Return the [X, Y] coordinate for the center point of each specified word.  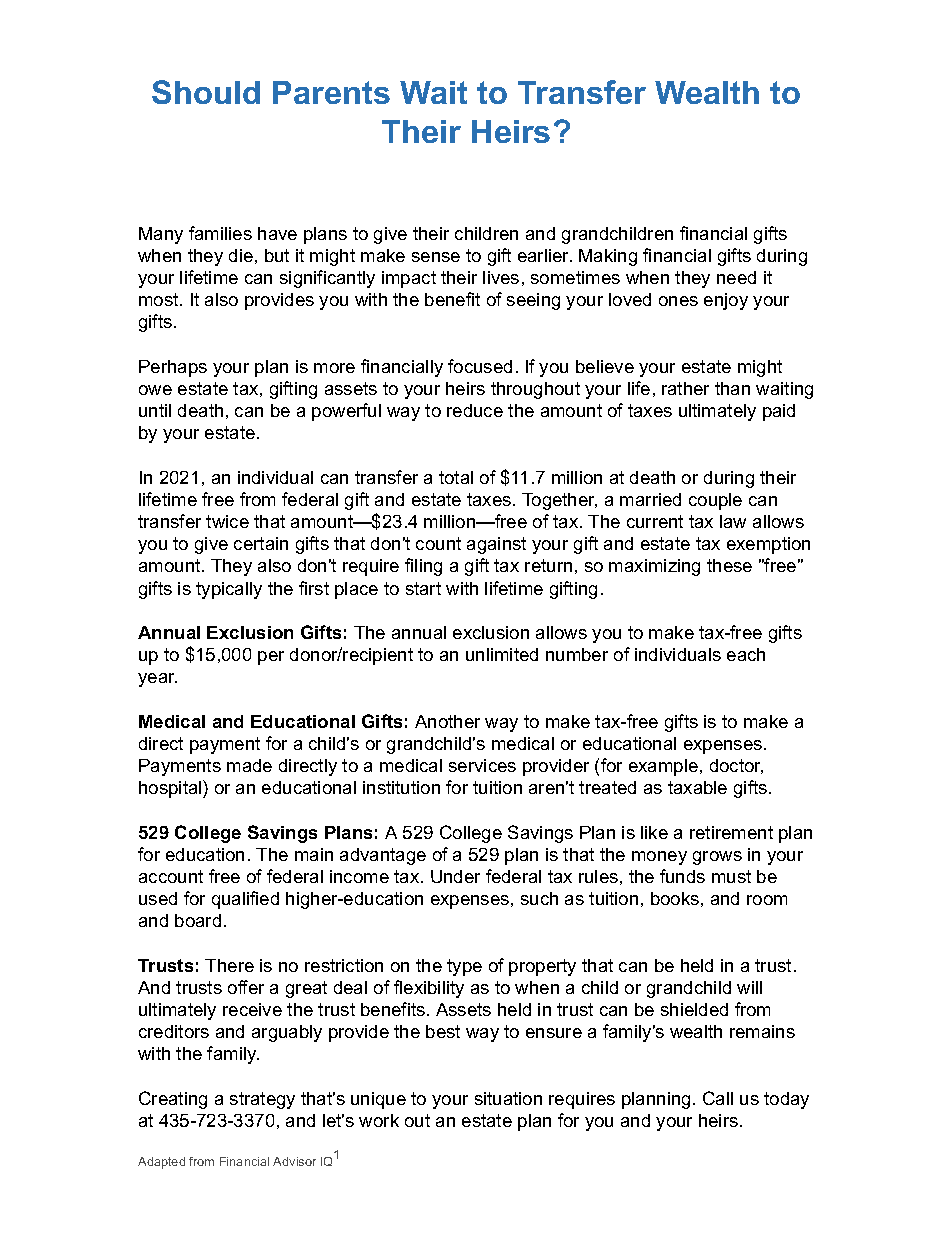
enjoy [726, 301]
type [464, 967]
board [198, 920]
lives [501, 277]
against [496, 545]
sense [436, 257]
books [675, 898]
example [663, 767]
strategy [262, 1100]
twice [227, 521]
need [736, 277]
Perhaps [173, 368]
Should [206, 92]
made [249, 765]
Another [447, 721]
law [733, 521]
